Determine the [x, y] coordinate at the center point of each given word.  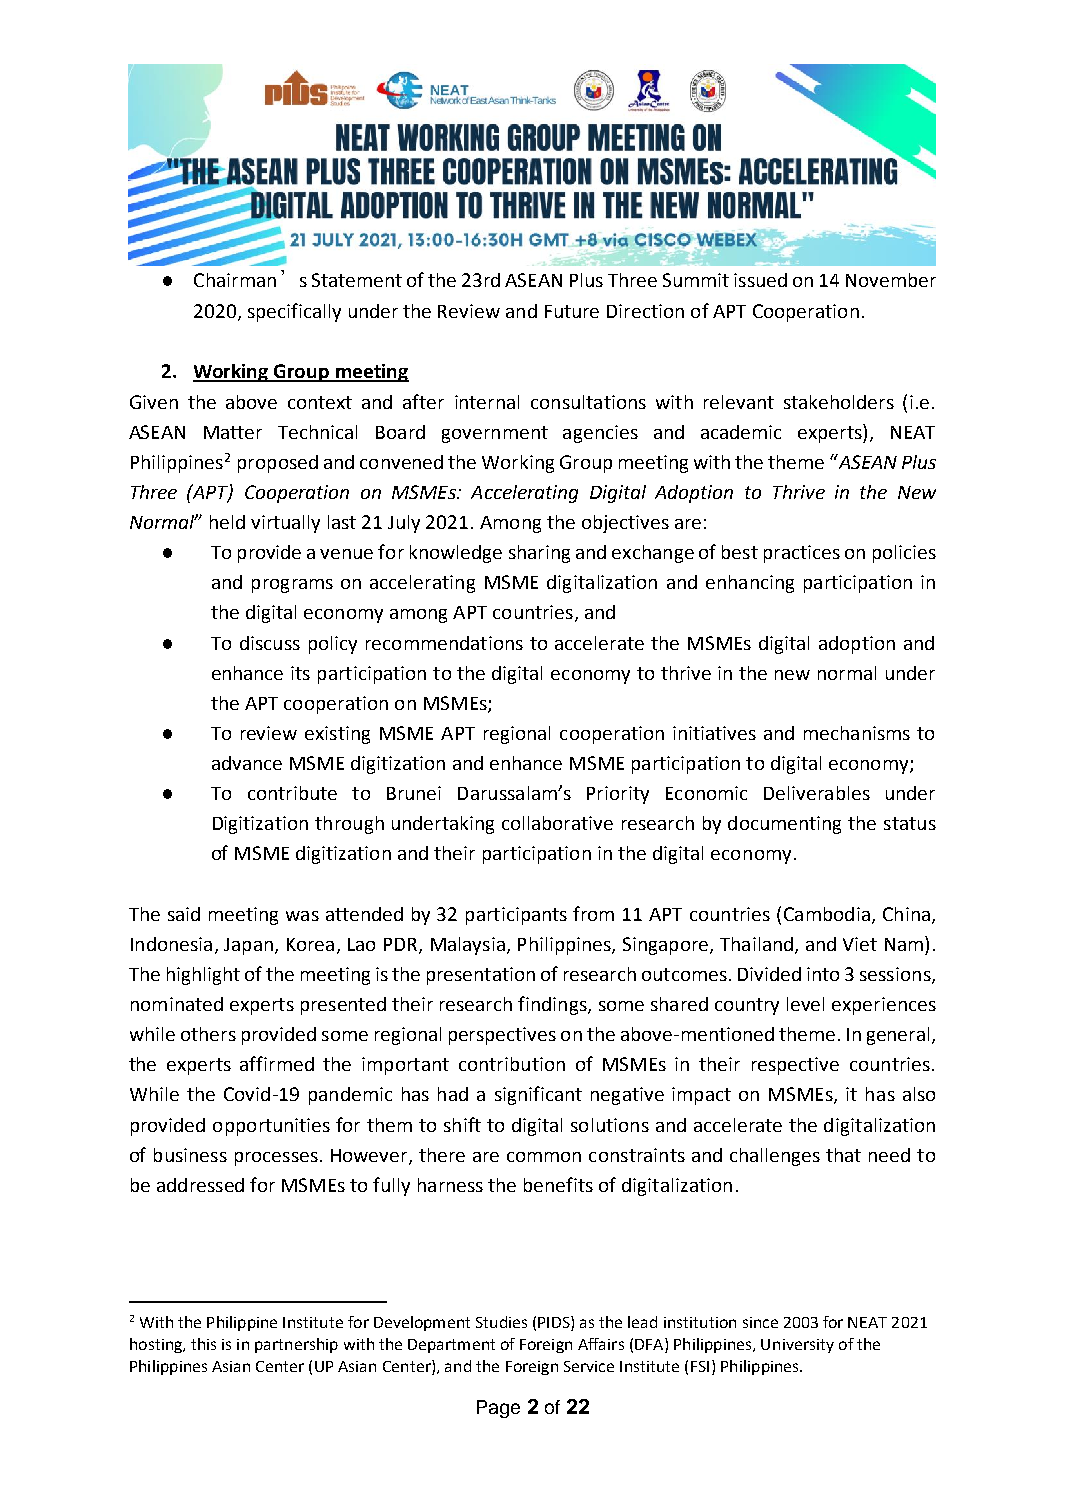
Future [572, 311]
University [797, 1346]
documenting [784, 825]
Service [589, 1366]
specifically [294, 312]
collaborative [557, 823]
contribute [292, 793]
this [203, 1344]
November [891, 280]
